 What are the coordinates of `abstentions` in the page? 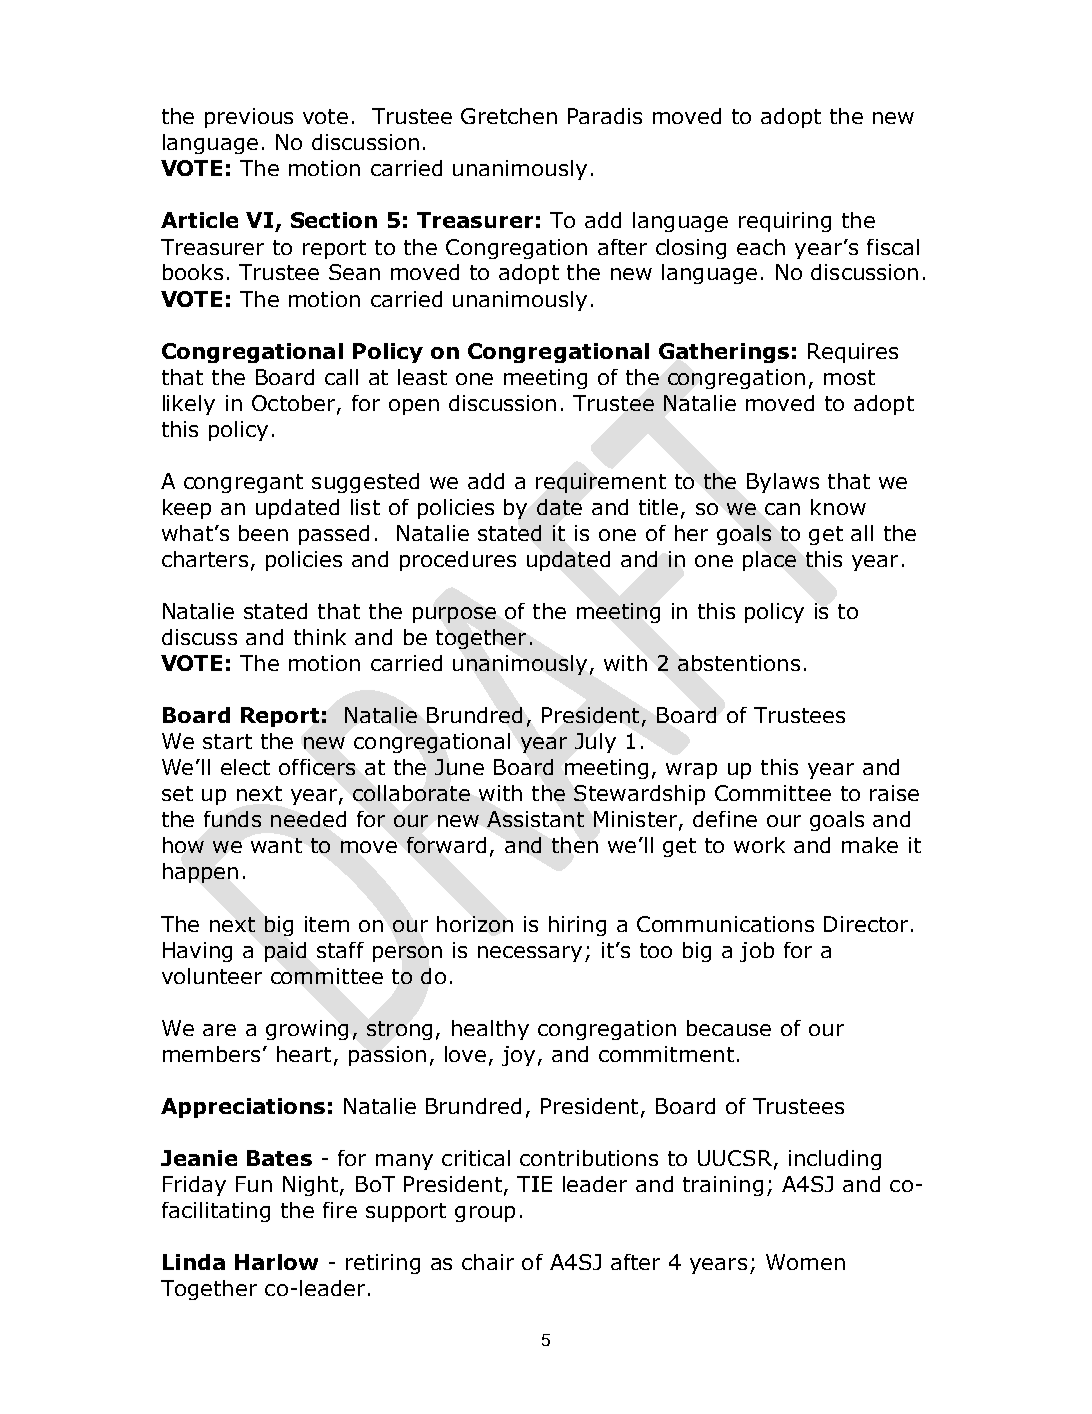 It's located at (739, 663).
